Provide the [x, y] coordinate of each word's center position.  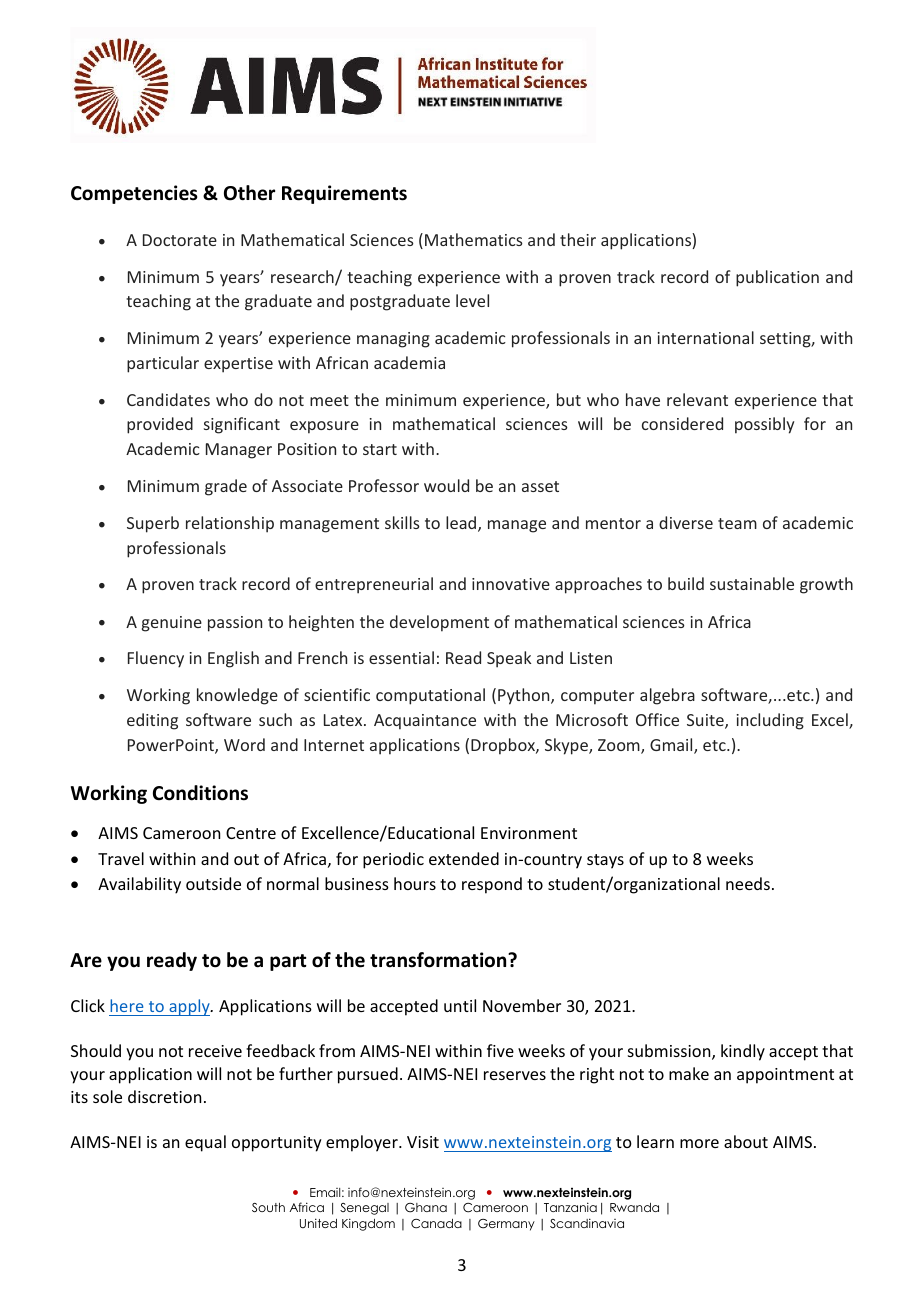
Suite [706, 721]
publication [777, 278]
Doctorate [180, 240]
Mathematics [474, 239]
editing [152, 721]
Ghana [426, 1208]
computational [430, 696]
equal [205, 1143]
